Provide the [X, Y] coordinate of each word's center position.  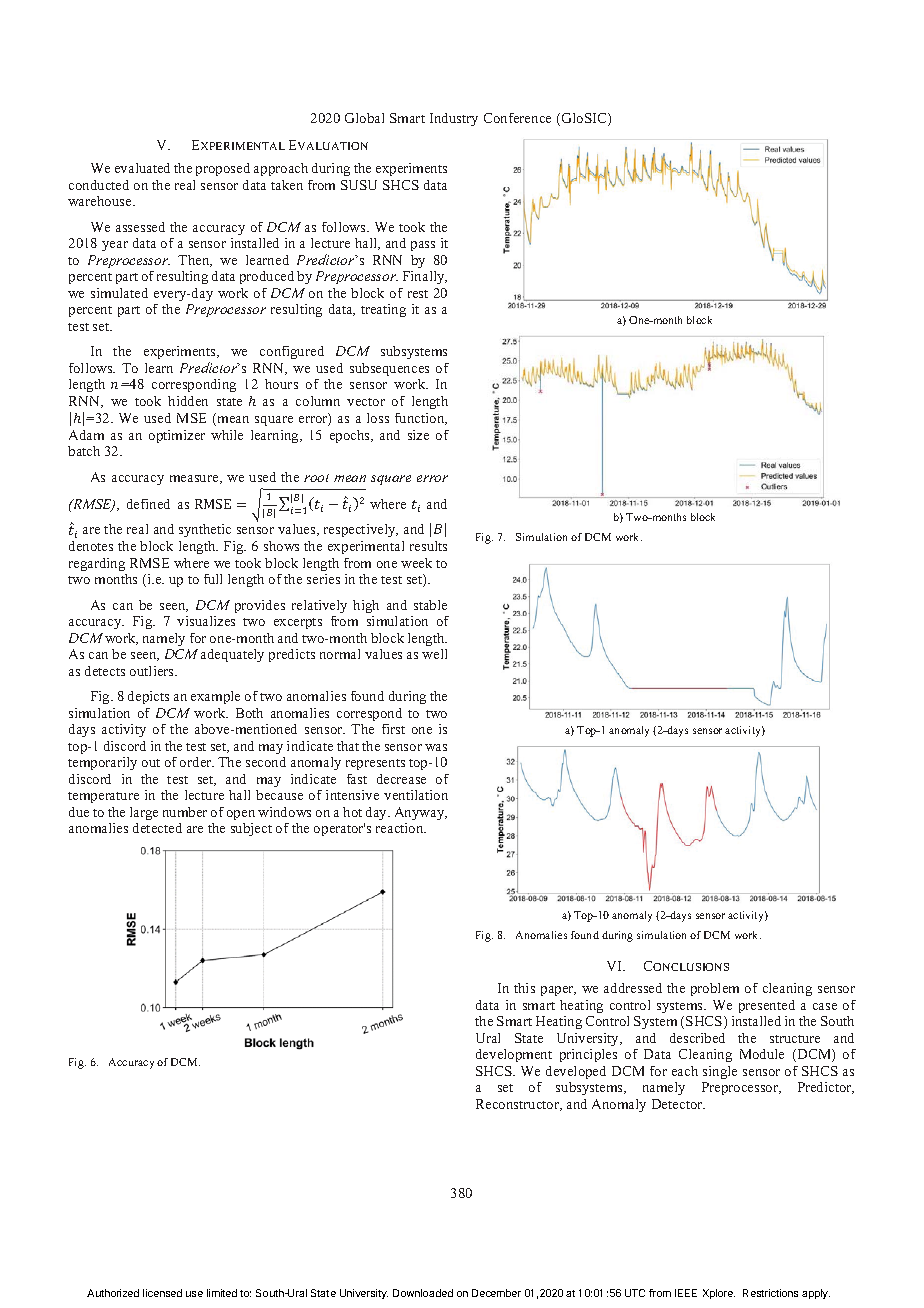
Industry [454, 119]
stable [430, 605]
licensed [162, 1293]
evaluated [142, 168]
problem [715, 989]
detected [157, 828]
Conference [517, 118]
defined [148, 504]
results [428, 546]
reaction [401, 828]
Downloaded [423, 1293]
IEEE [686, 1293]
